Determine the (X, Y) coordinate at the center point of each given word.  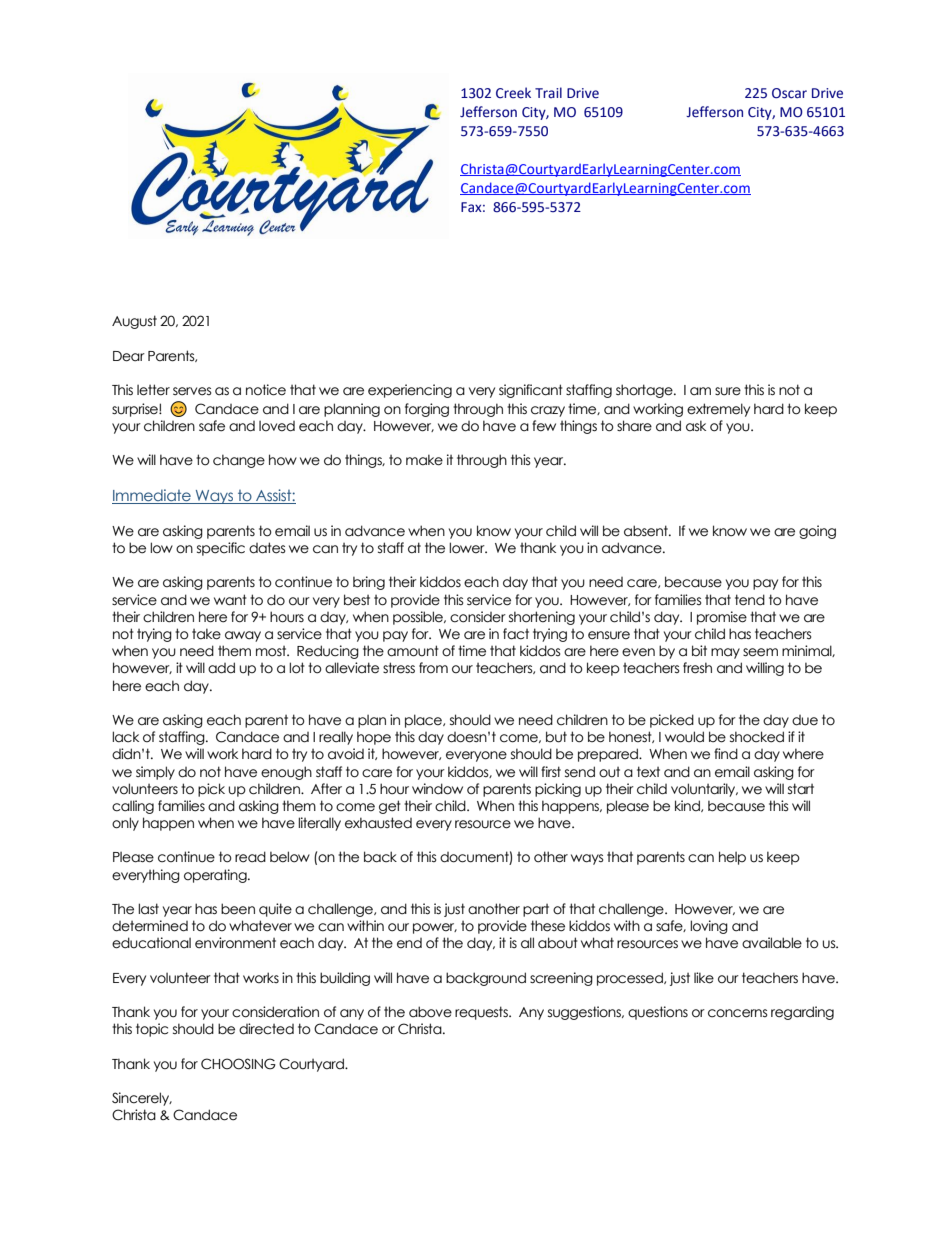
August (134, 322)
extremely (718, 410)
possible (419, 618)
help (732, 858)
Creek (513, 93)
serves (192, 391)
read (250, 857)
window (437, 789)
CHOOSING (238, 1064)
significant (531, 391)
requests (482, 1013)
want (230, 600)
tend (750, 600)
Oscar (789, 93)
